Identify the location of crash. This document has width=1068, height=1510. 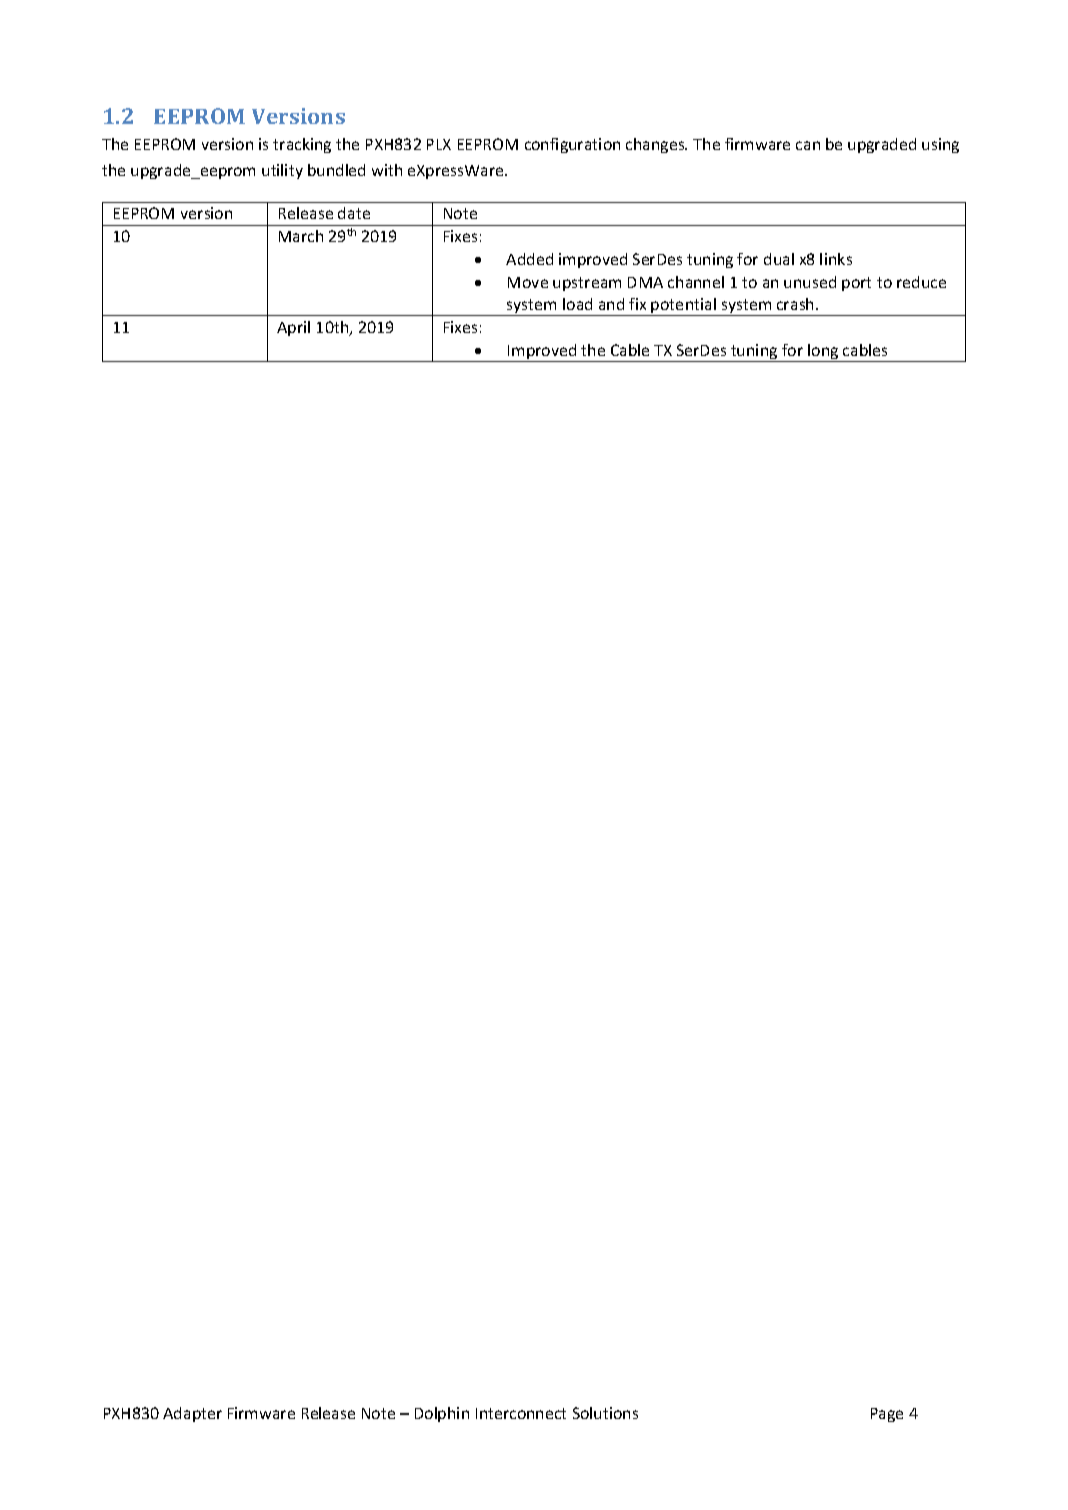
(797, 304).
